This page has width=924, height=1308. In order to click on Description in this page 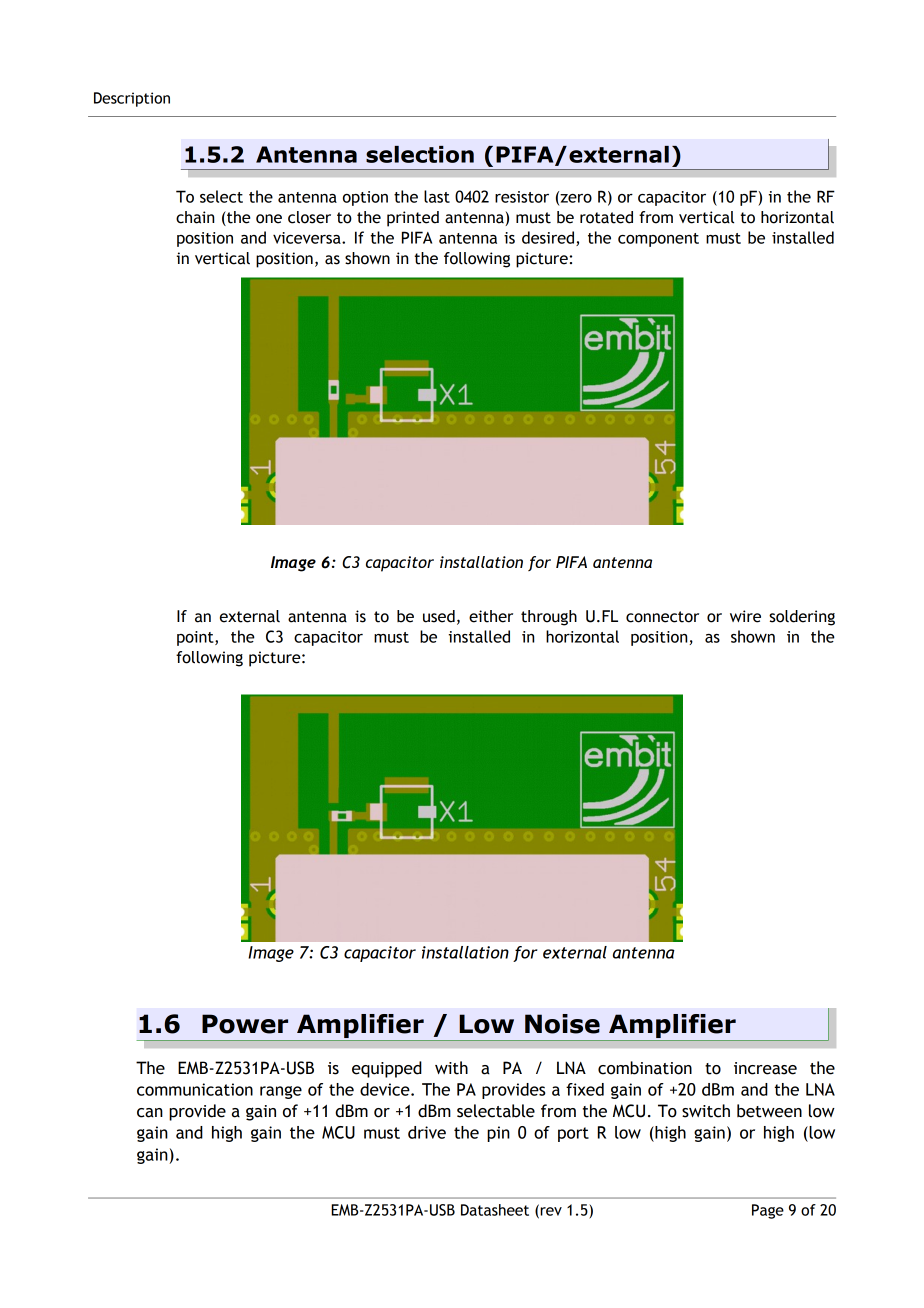, I will do `click(132, 99)`.
